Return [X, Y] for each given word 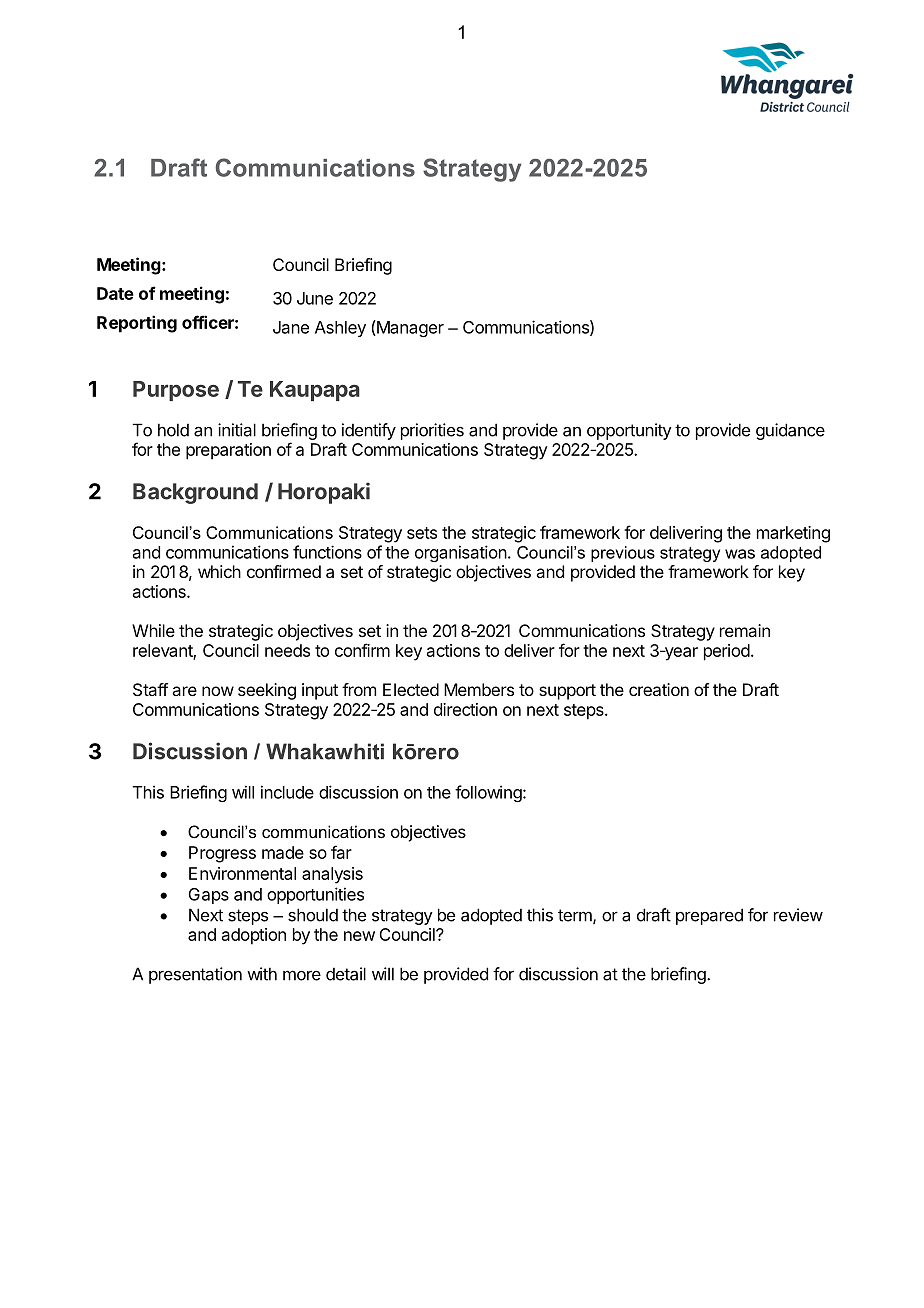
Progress [222, 854]
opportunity [629, 431]
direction [465, 709]
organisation [461, 553]
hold [173, 430]
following [488, 793]
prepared [709, 916]
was [740, 554]
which [219, 571]
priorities [432, 431]
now [218, 691]
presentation [195, 975]
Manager [409, 328]
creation [659, 689]
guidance [790, 431]
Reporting [137, 324]
